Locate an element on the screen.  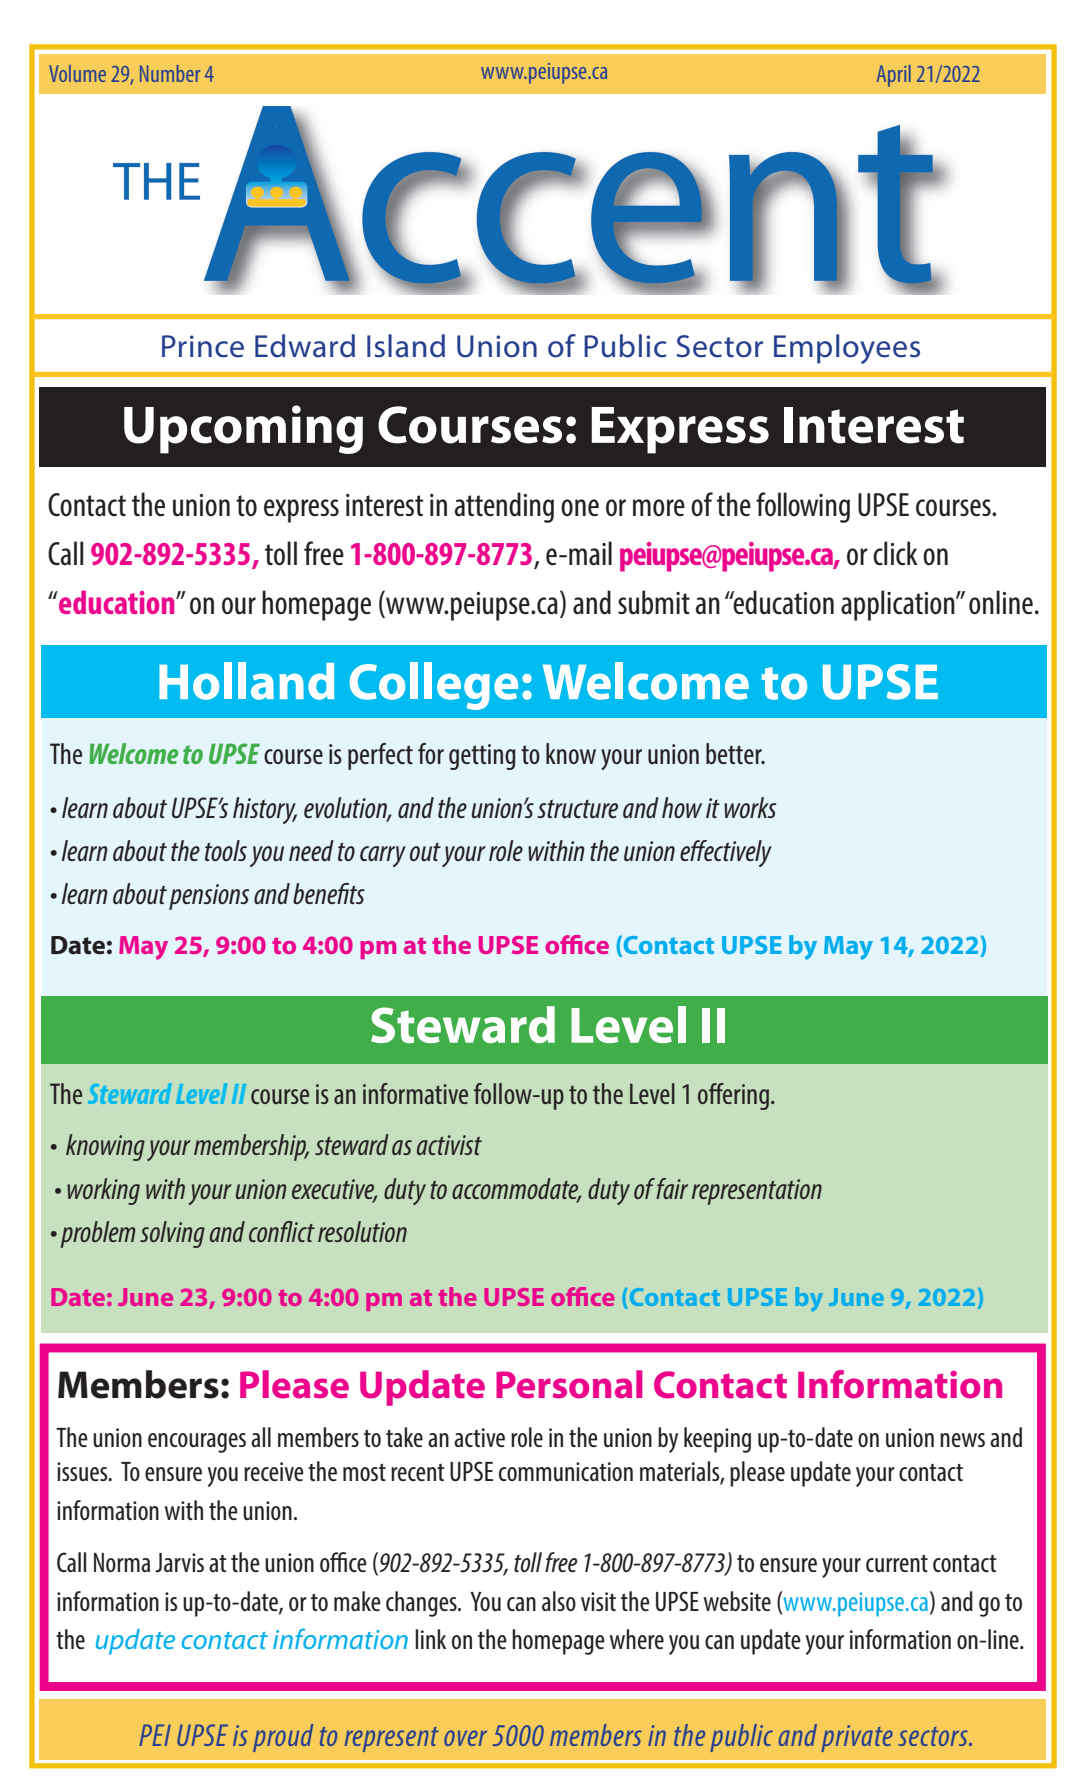
over is located at coordinates (465, 1738).
